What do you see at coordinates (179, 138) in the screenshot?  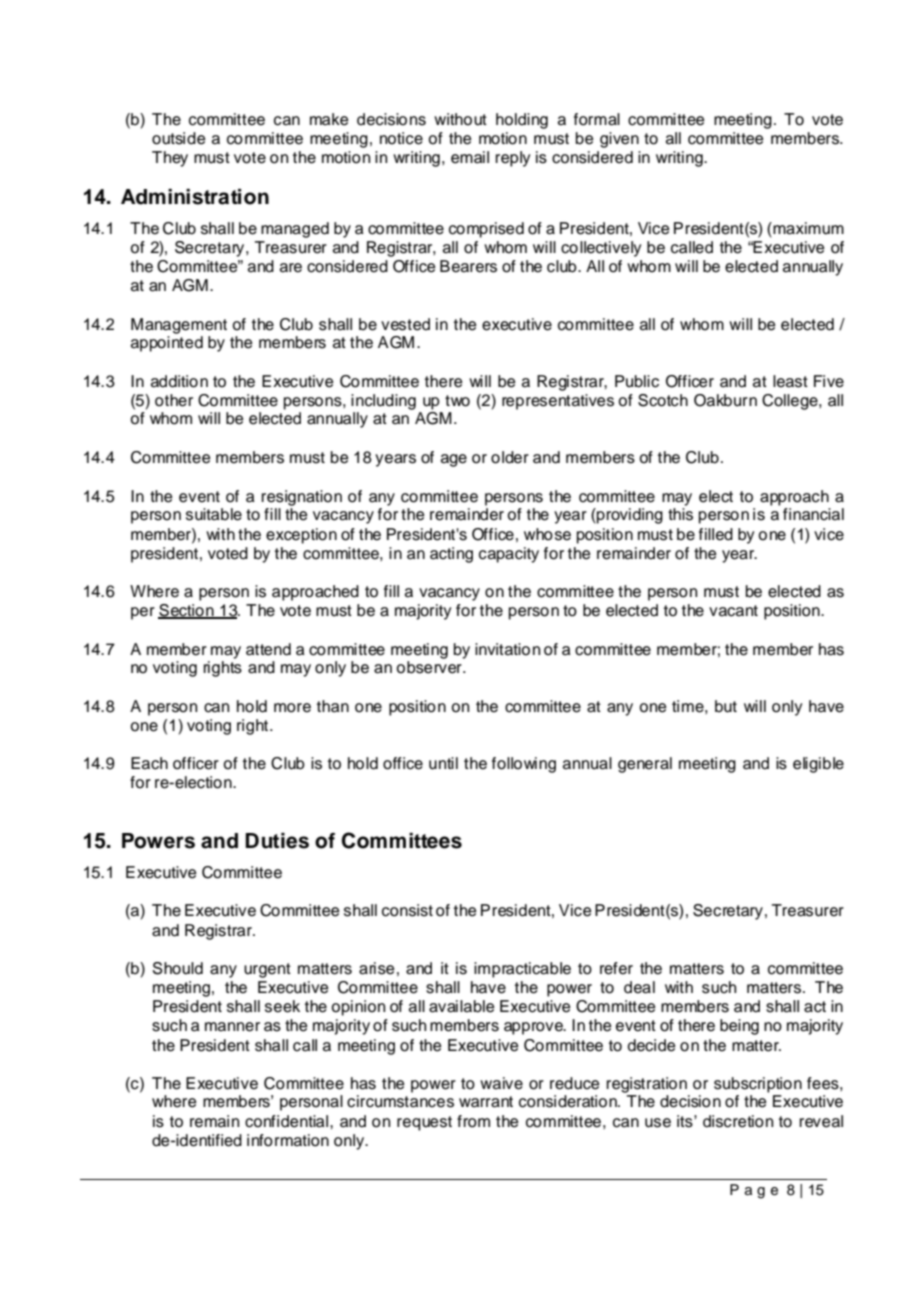 I see `outside` at bounding box center [179, 138].
